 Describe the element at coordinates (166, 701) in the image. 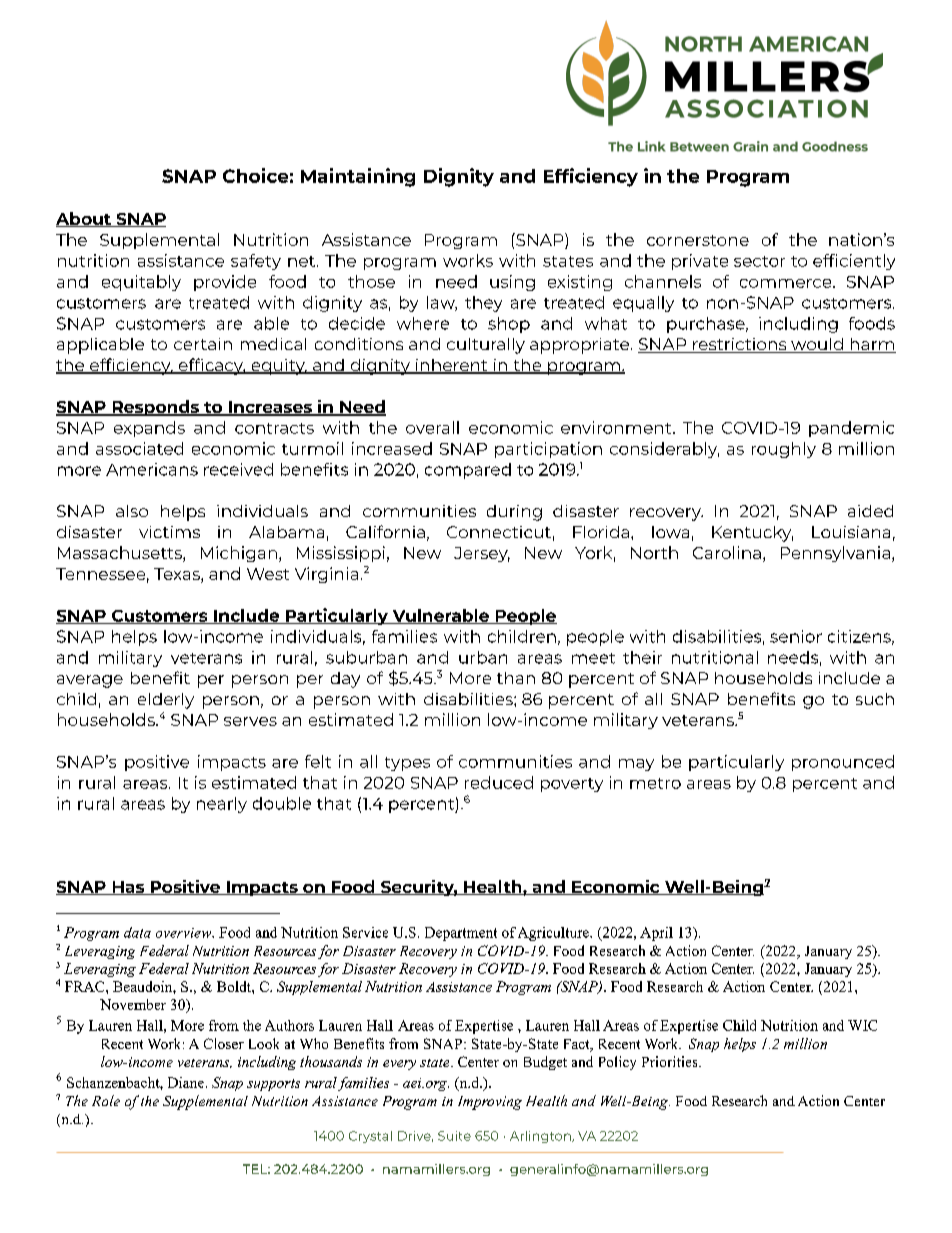

I see `elderly` at that location.
